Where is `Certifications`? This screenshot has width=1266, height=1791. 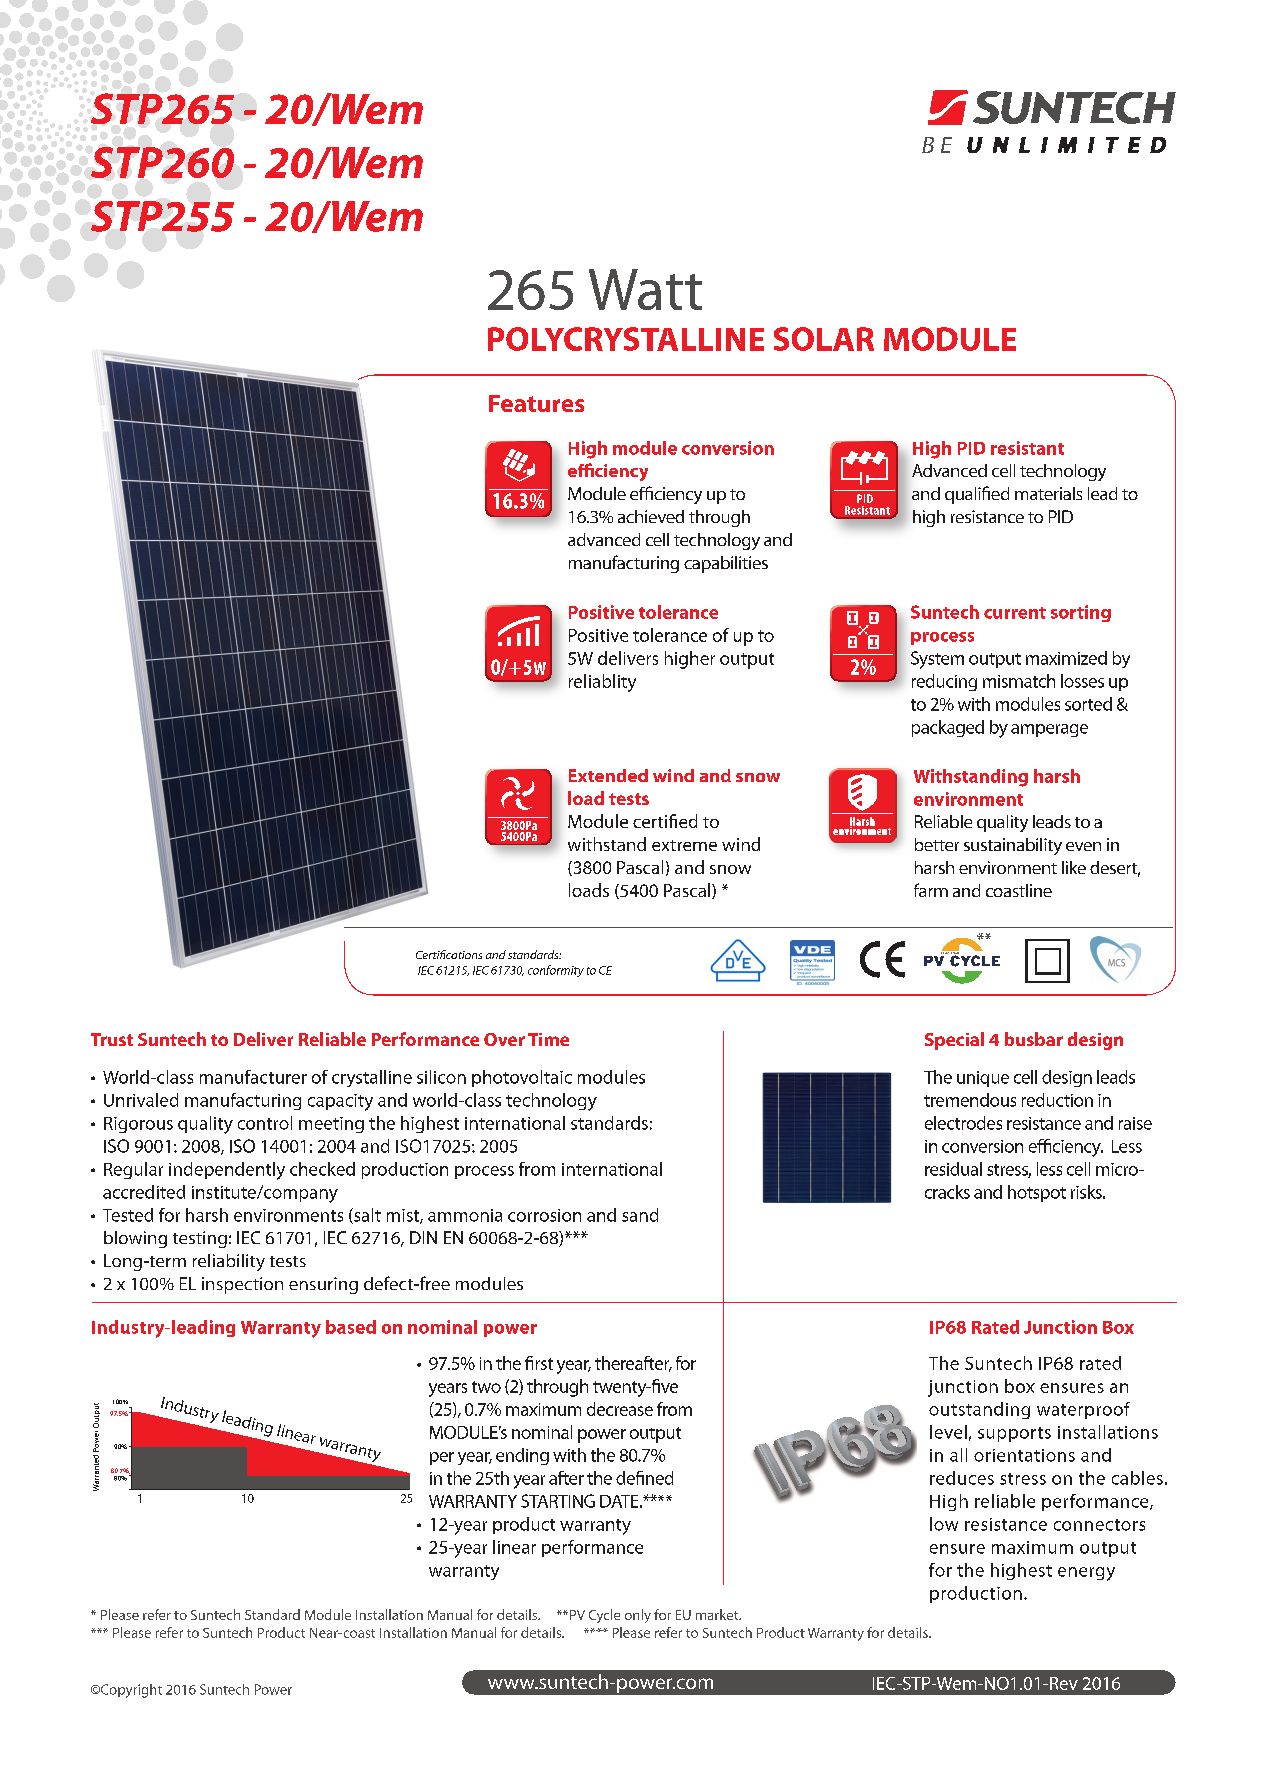
Certifications is located at coordinates (449, 954).
